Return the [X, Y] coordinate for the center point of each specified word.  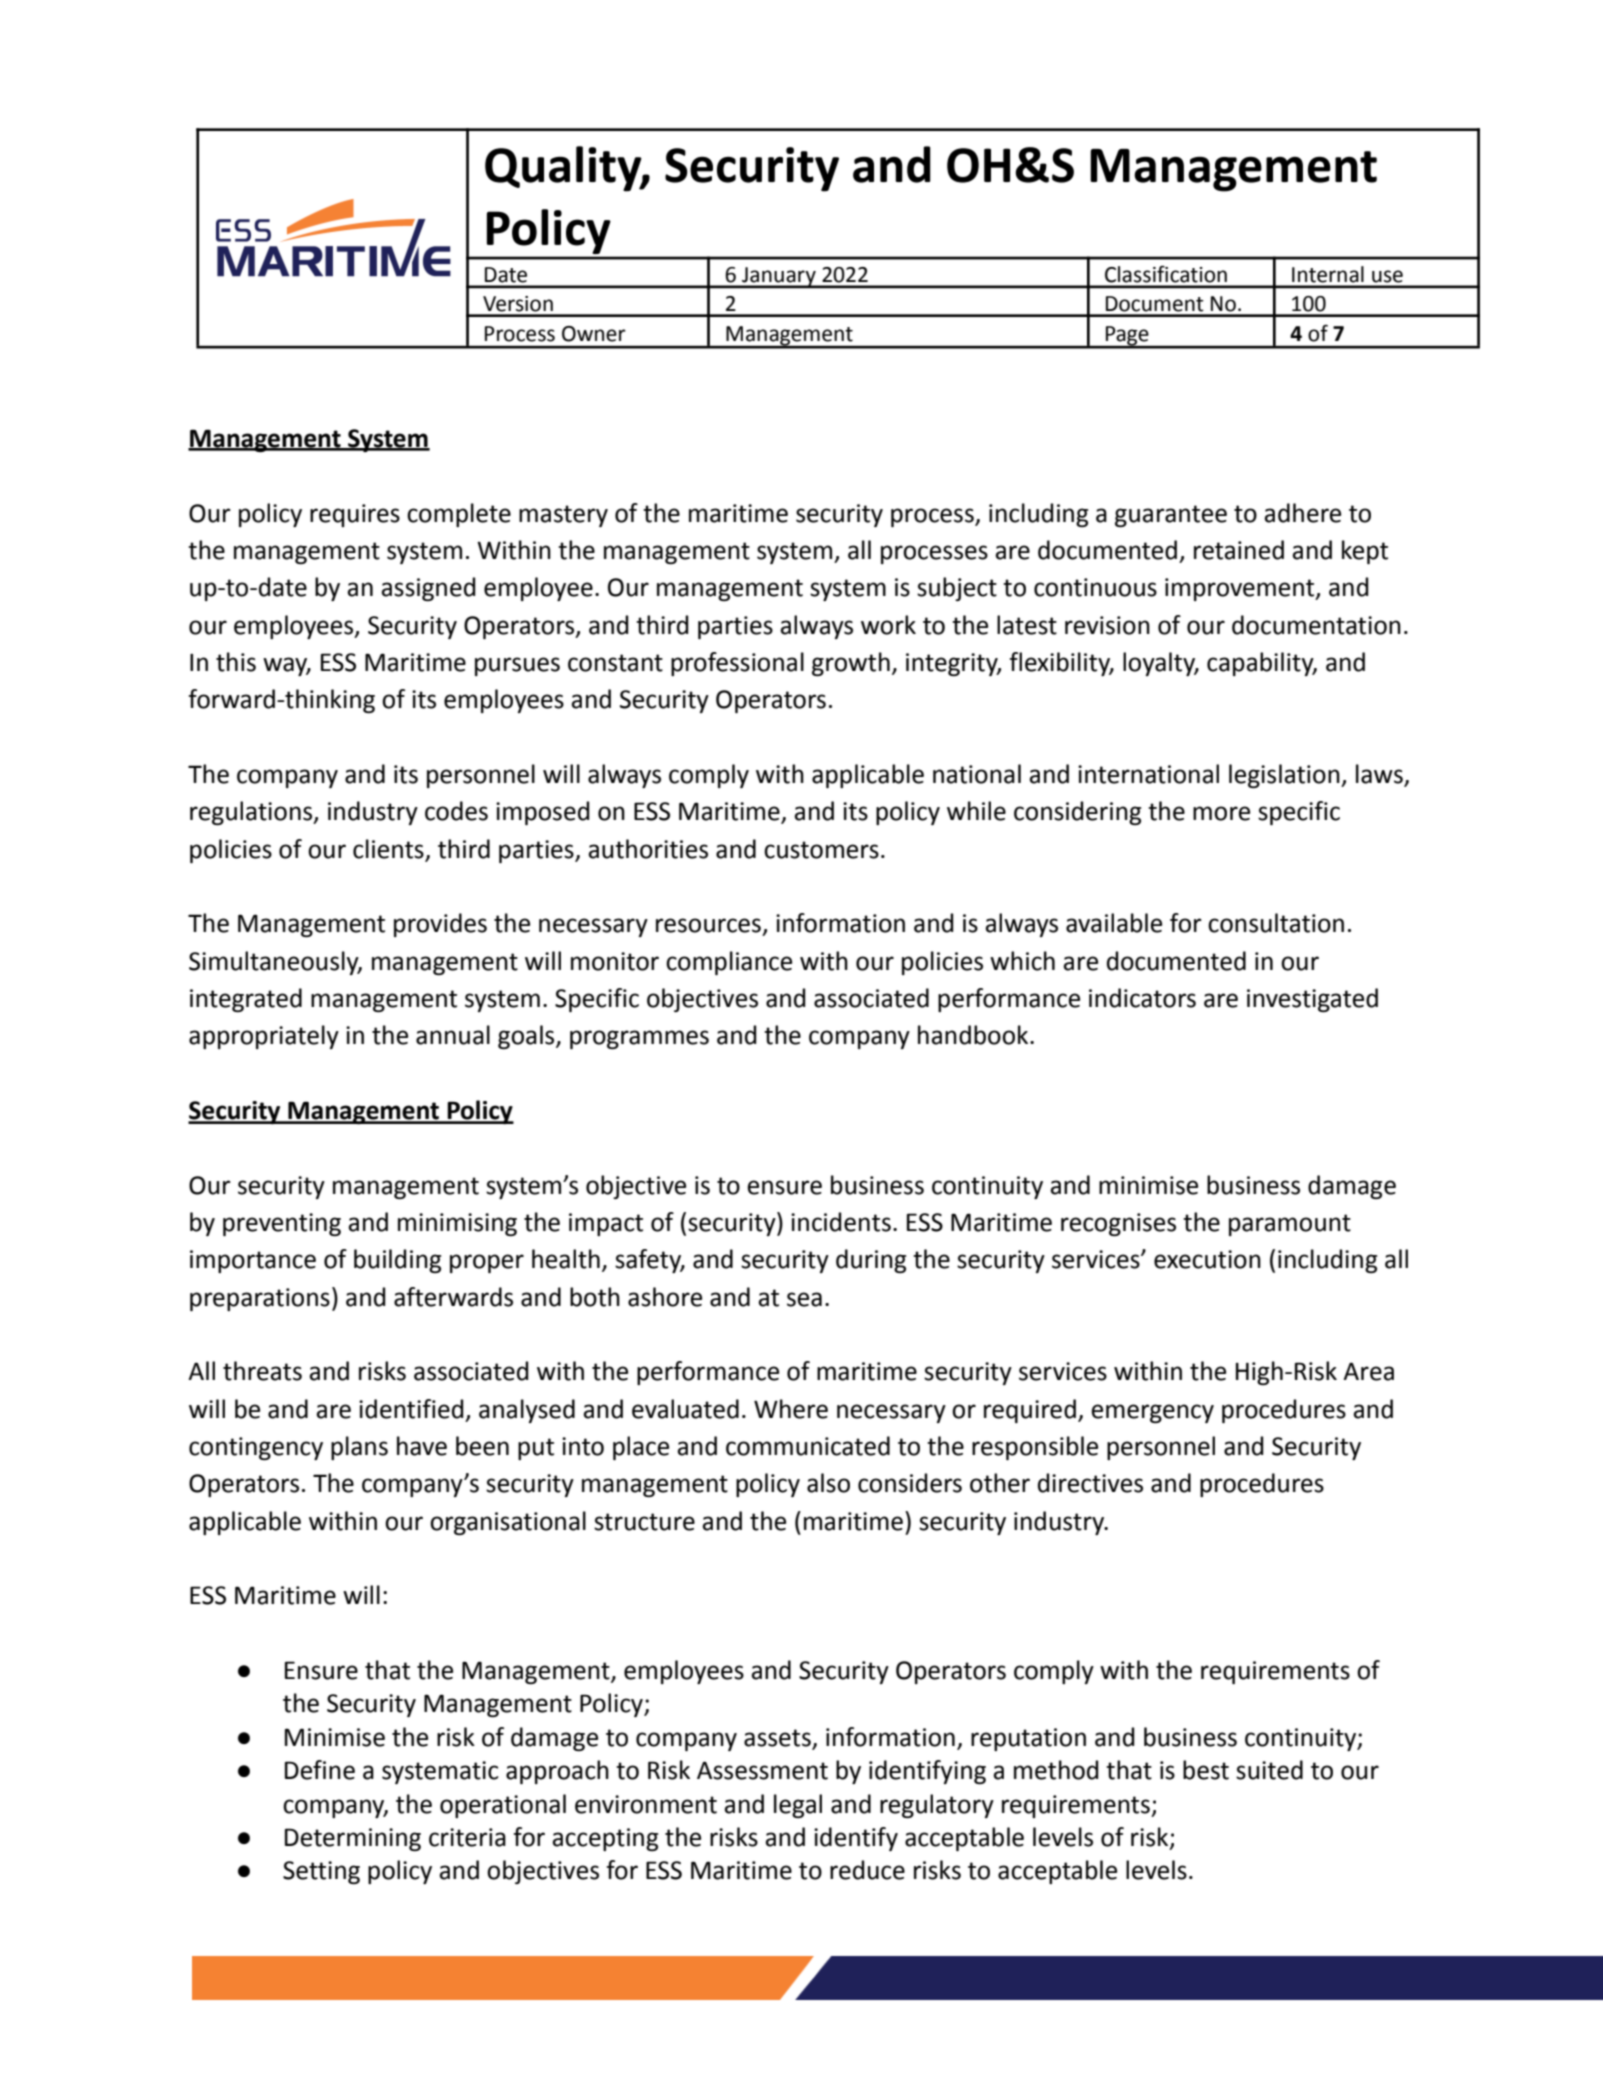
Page [1127, 337]
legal [798, 1806]
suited [1269, 1770]
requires [355, 515]
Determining [353, 1839]
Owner [594, 334]
